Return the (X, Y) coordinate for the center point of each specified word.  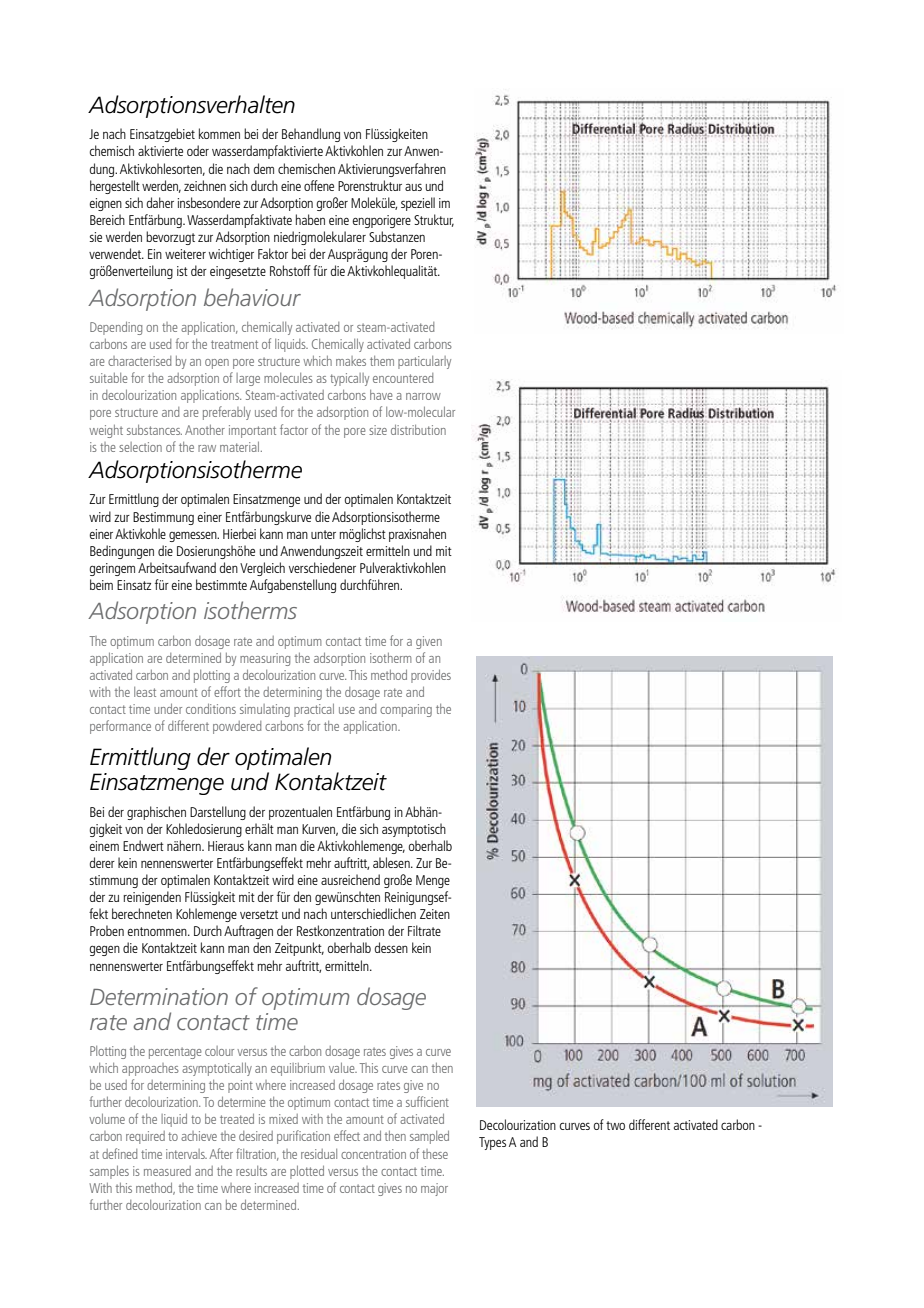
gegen (104, 950)
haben (310, 219)
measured (167, 1171)
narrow (423, 396)
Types (492, 1143)
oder (198, 150)
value (343, 1067)
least (145, 692)
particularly (424, 362)
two (615, 1125)
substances (154, 430)
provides (431, 676)
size (378, 430)
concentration (373, 1154)
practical (314, 710)
